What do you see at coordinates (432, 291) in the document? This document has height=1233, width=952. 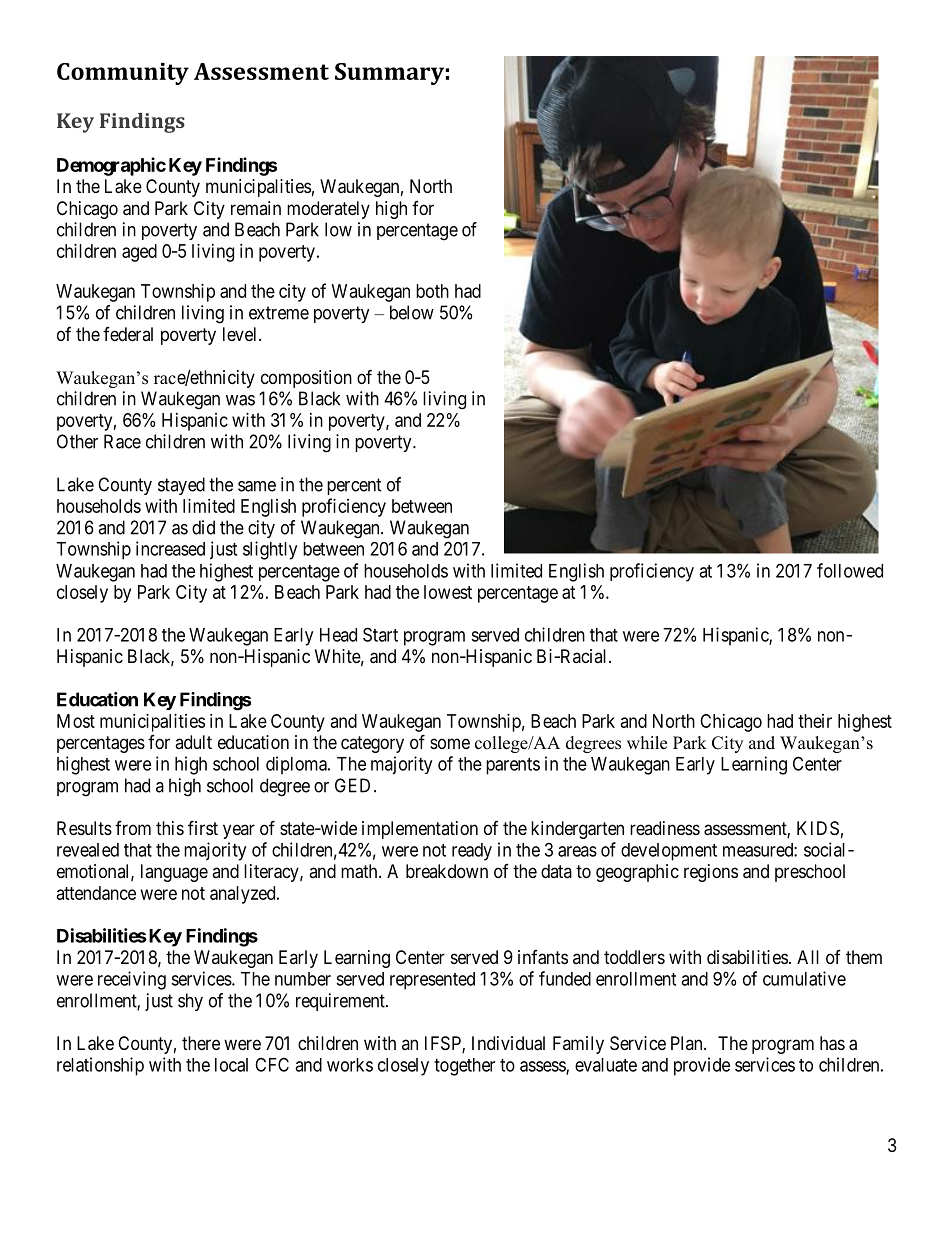 I see `both` at bounding box center [432, 291].
